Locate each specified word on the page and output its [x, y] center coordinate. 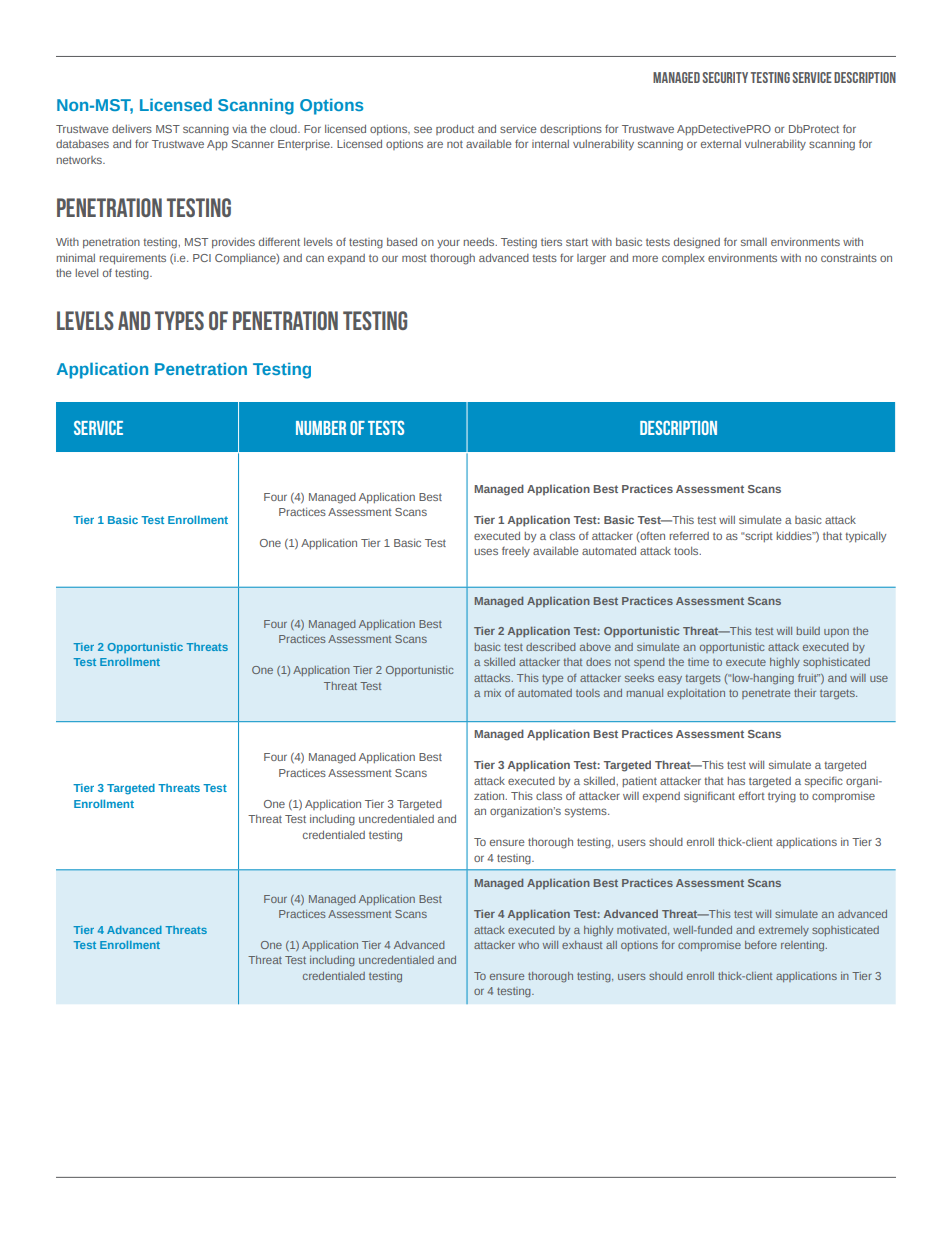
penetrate [766, 694]
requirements [133, 259]
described [551, 647]
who [528, 945]
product [455, 130]
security [725, 77]
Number [321, 428]
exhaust [582, 945]
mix [492, 693]
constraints [849, 258]
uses [486, 551]
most [414, 258]
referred [689, 536]
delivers [132, 129]
